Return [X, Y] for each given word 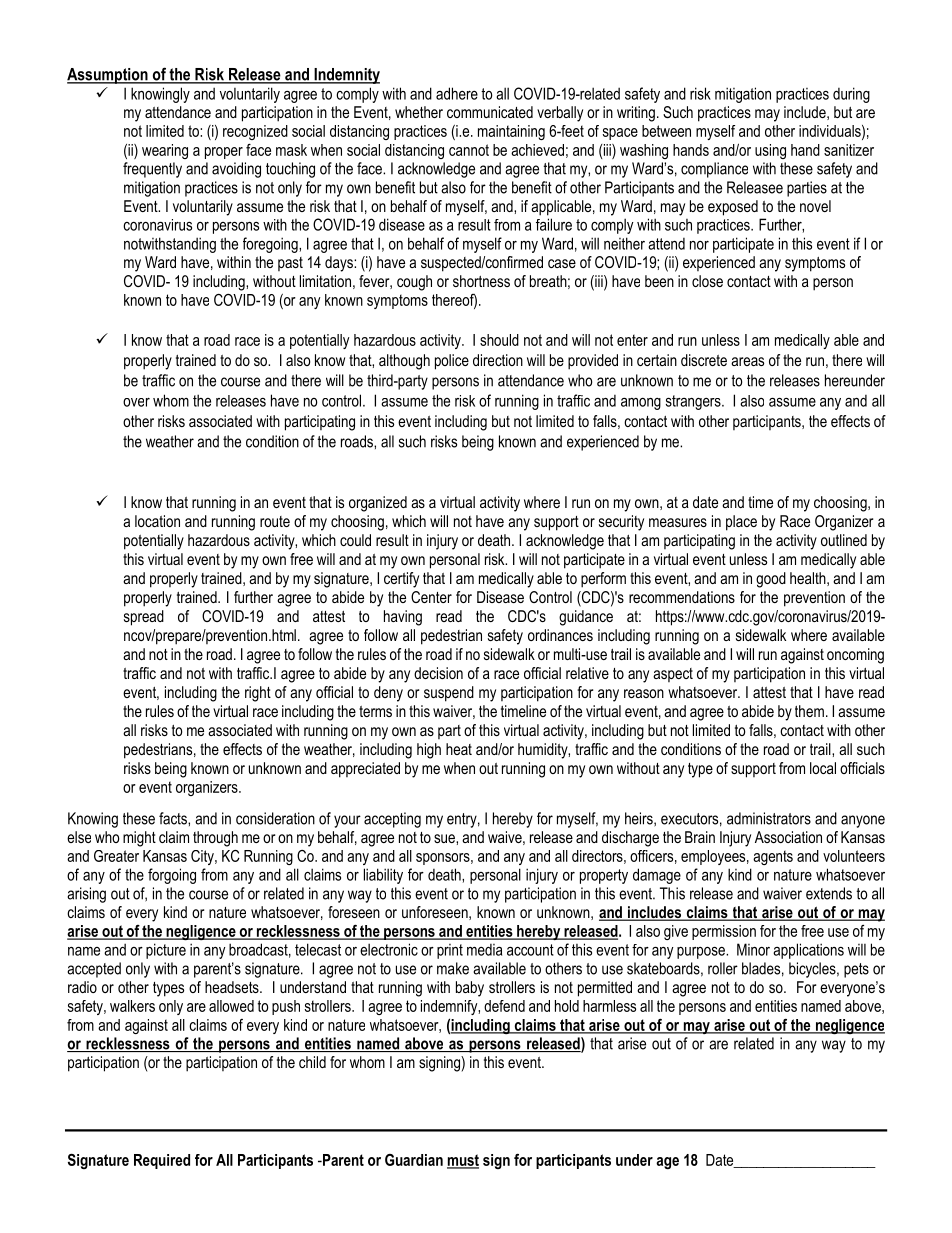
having [403, 618]
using [770, 151]
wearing [165, 151]
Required [162, 1161]
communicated [490, 112]
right [258, 694]
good [771, 580]
